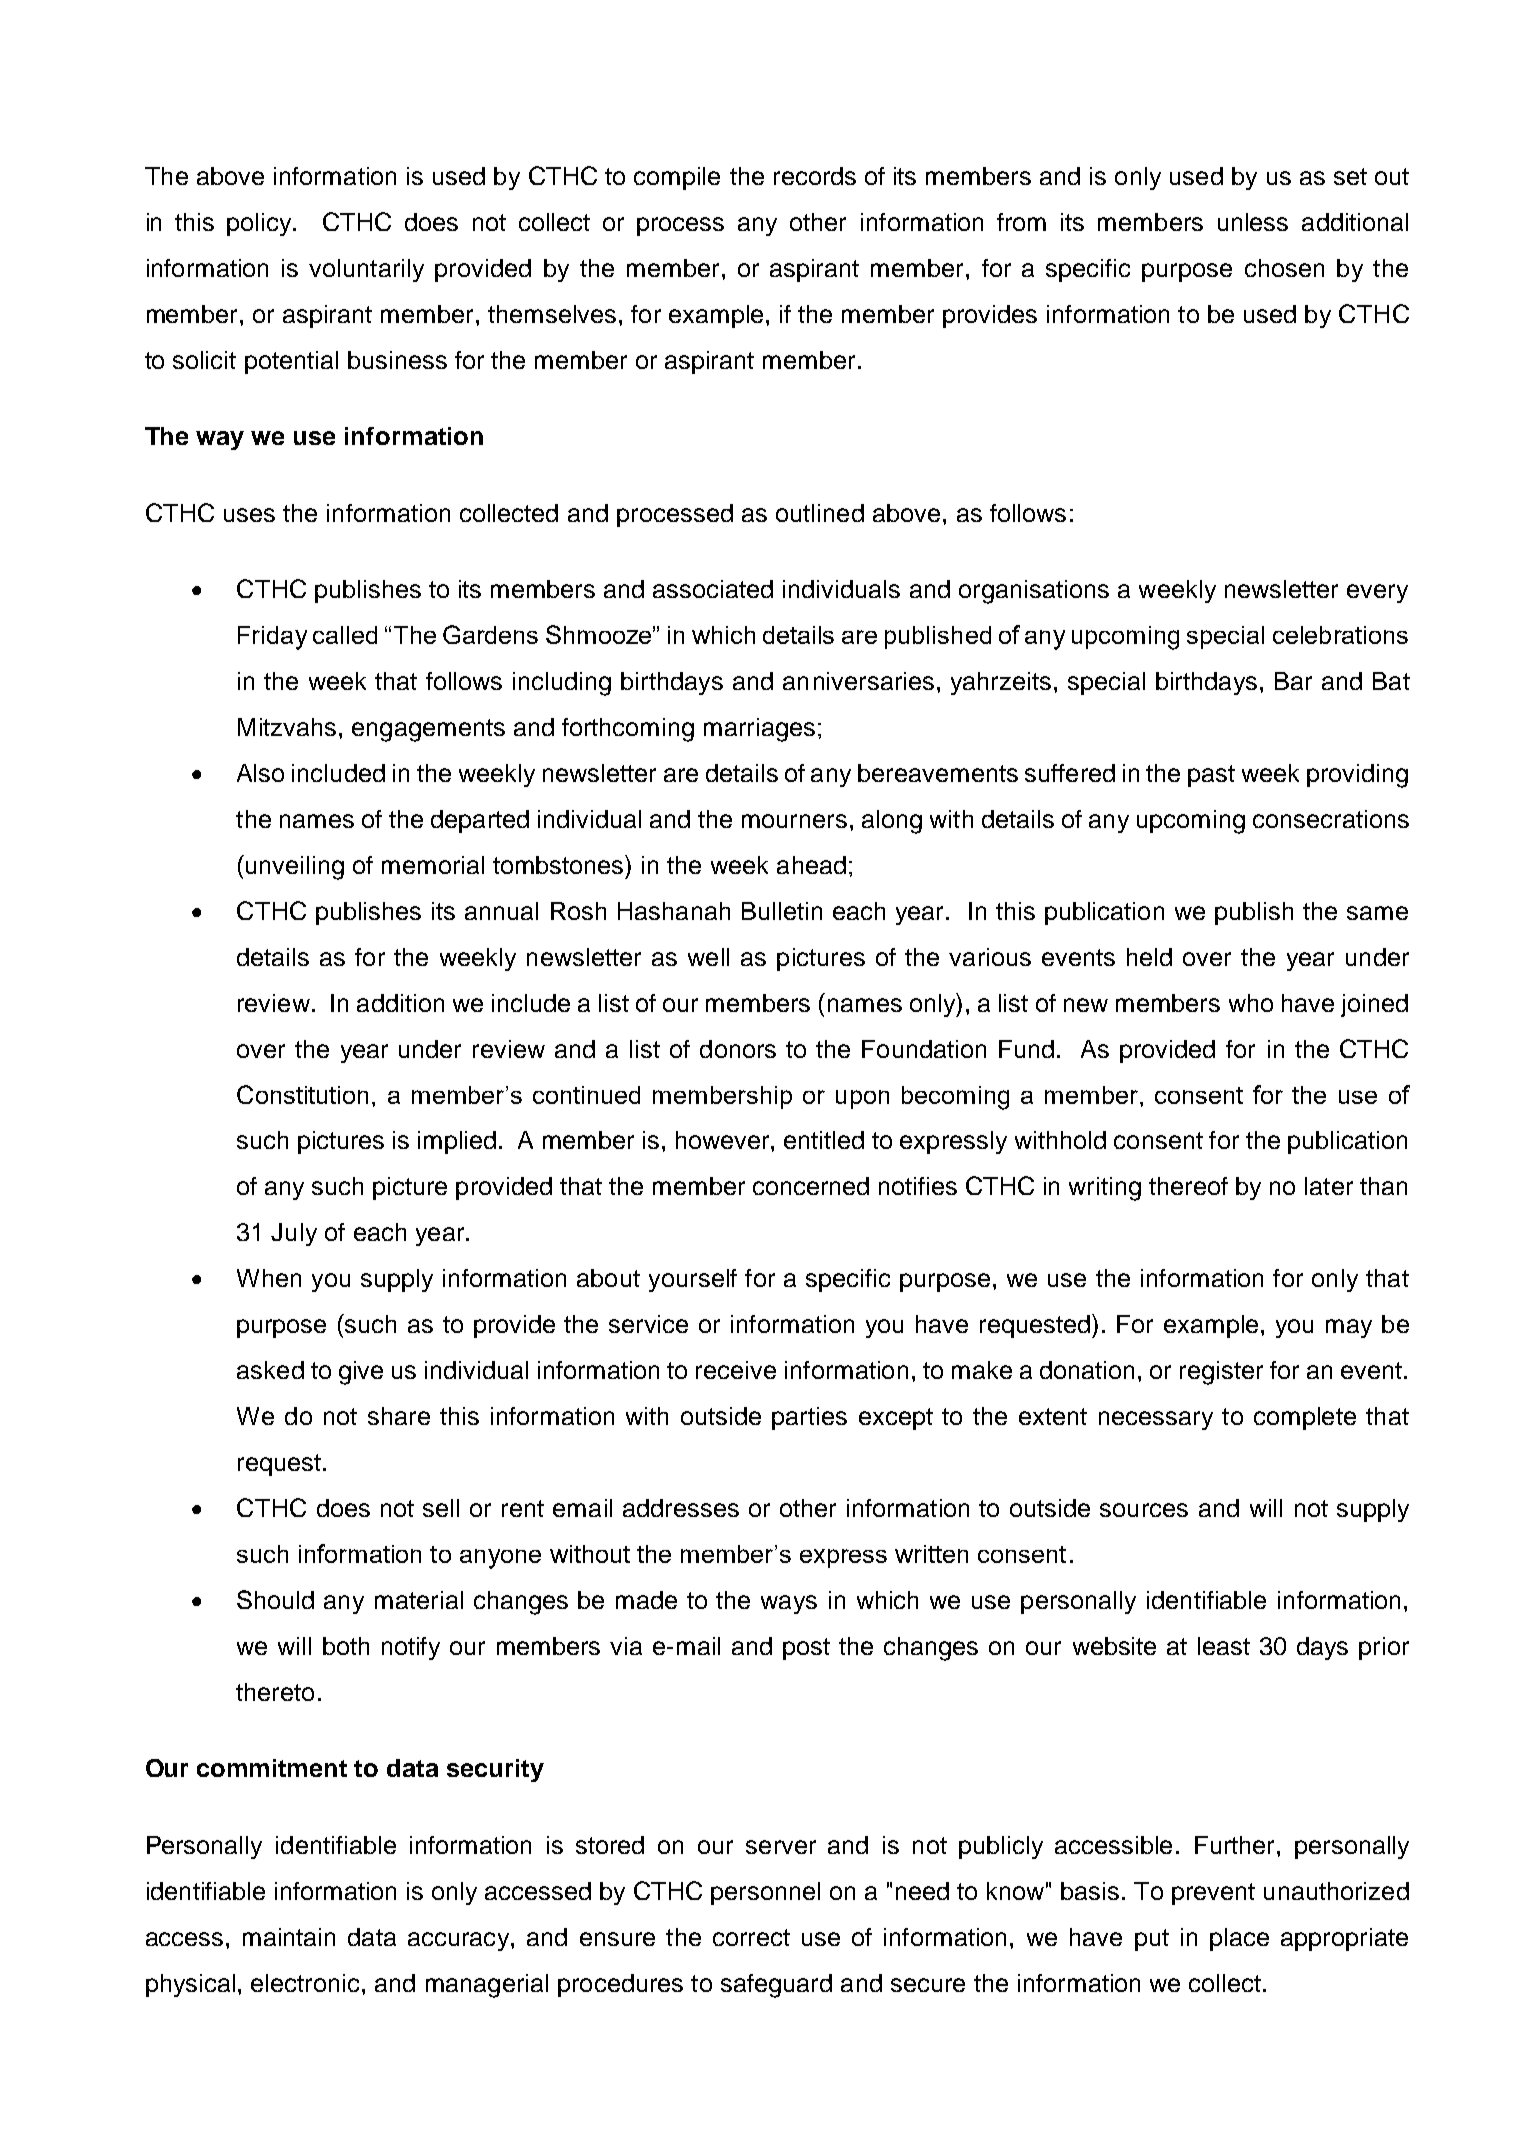 Image resolution: width=1519 pixels, height=2148 pixels. I want to click on past, so click(1211, 776).
